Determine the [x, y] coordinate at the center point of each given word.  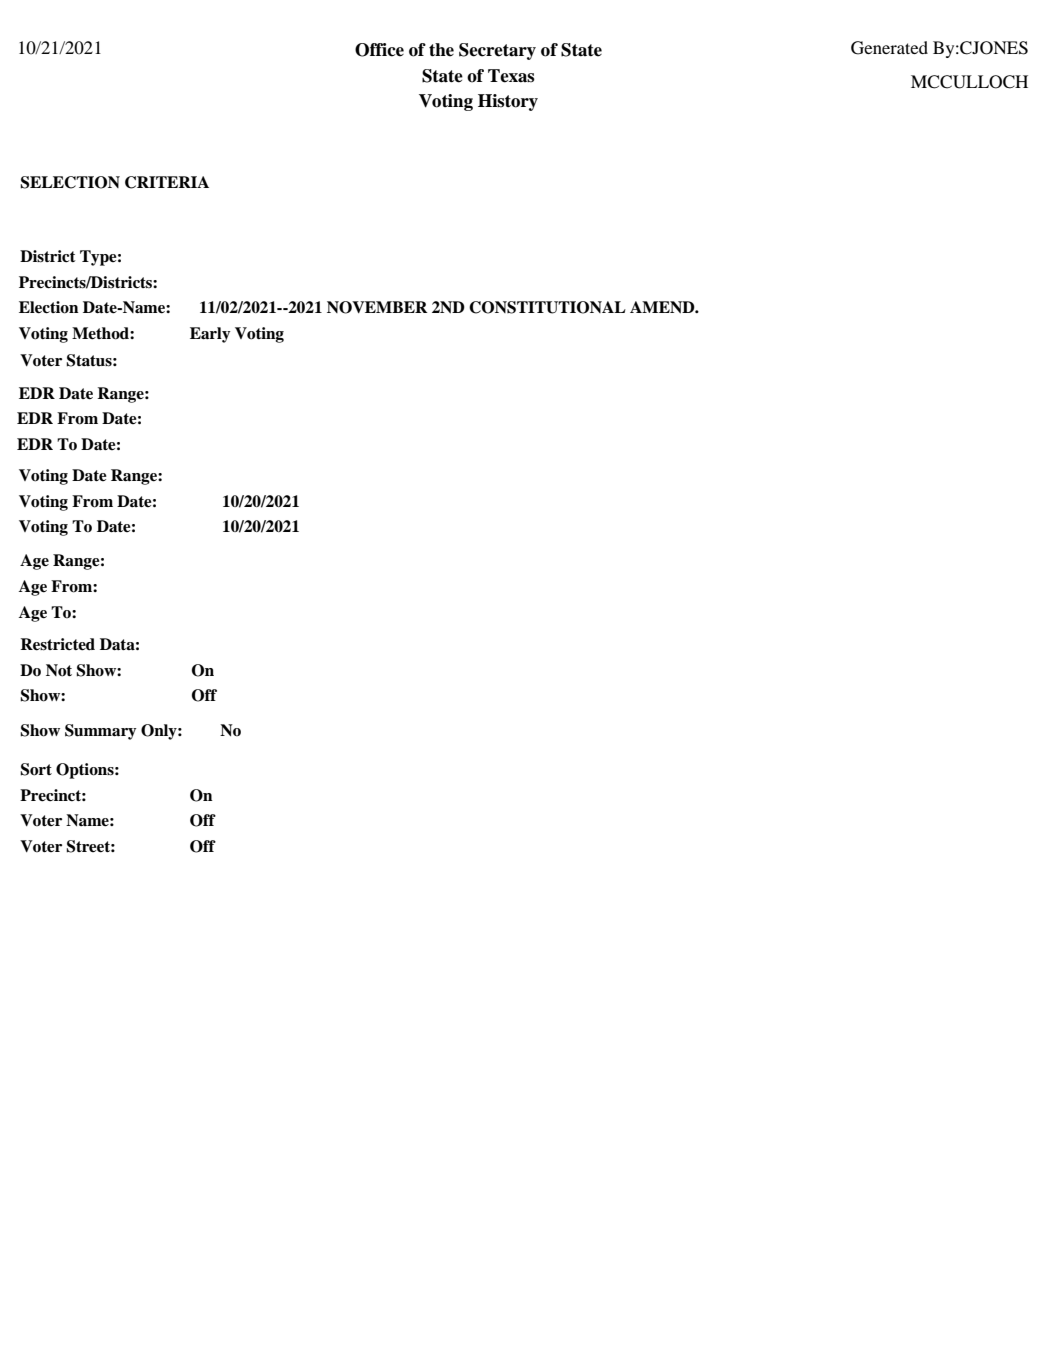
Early [210, 335]
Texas [511, 76]
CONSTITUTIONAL [547, 307]
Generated [889, 48]
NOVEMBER [377, 307]
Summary [101, 732]
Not [59, 670]
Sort [36, 769]
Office [379, 50]
